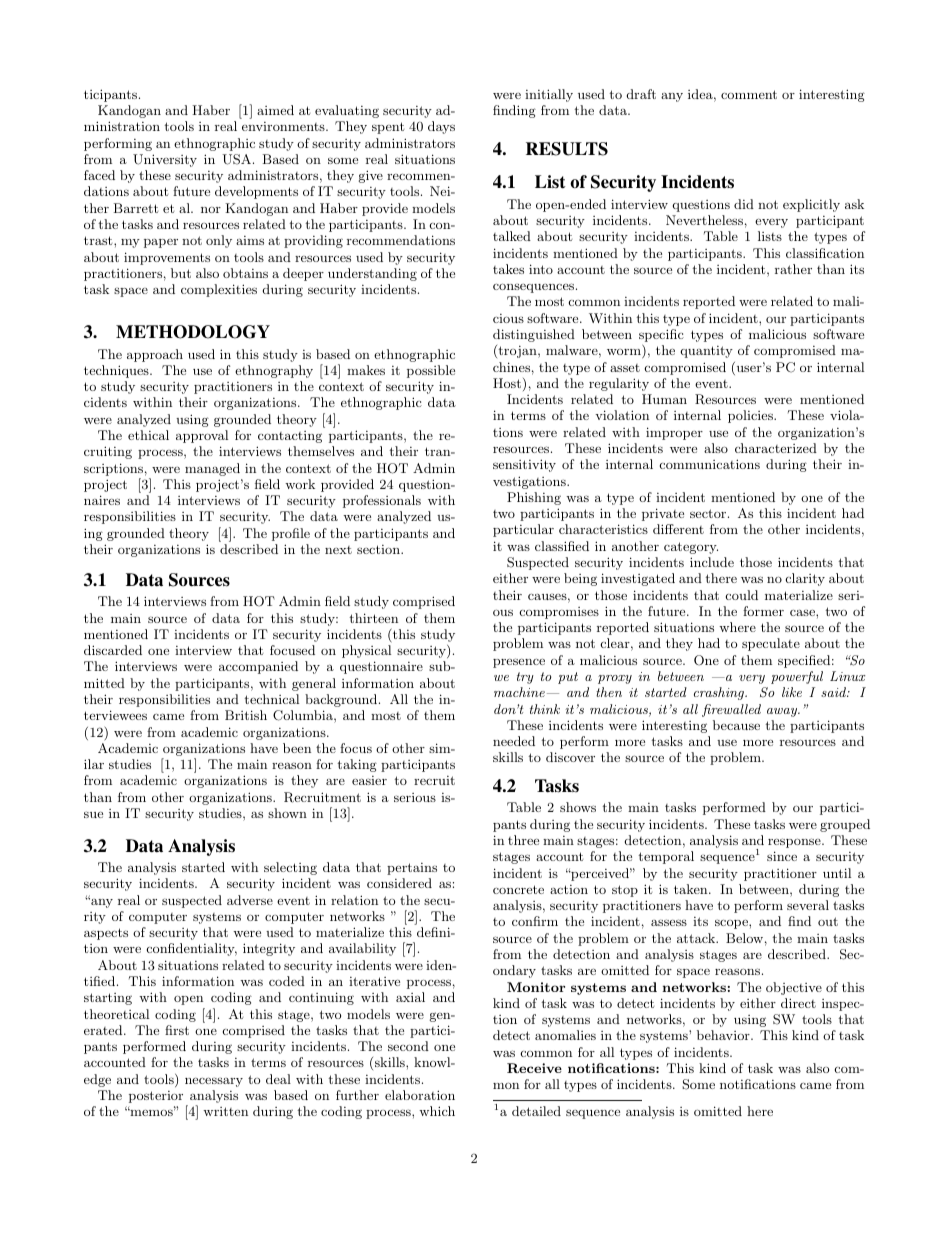 The image size is (952, 1233). I want to click on behavior, so click(724, 1035).
